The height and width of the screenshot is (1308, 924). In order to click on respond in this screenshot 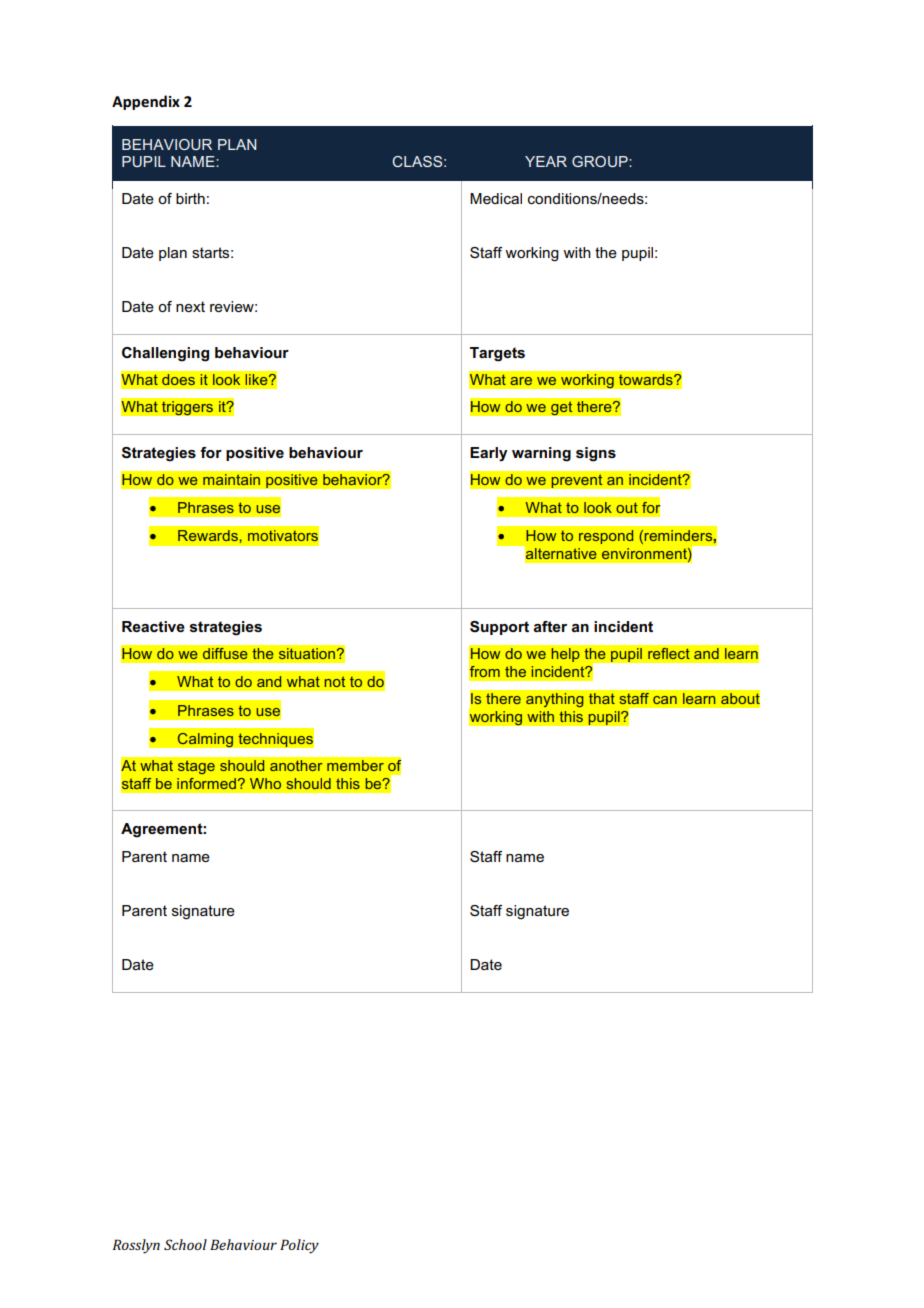, I will do `click(606, 537)`.
